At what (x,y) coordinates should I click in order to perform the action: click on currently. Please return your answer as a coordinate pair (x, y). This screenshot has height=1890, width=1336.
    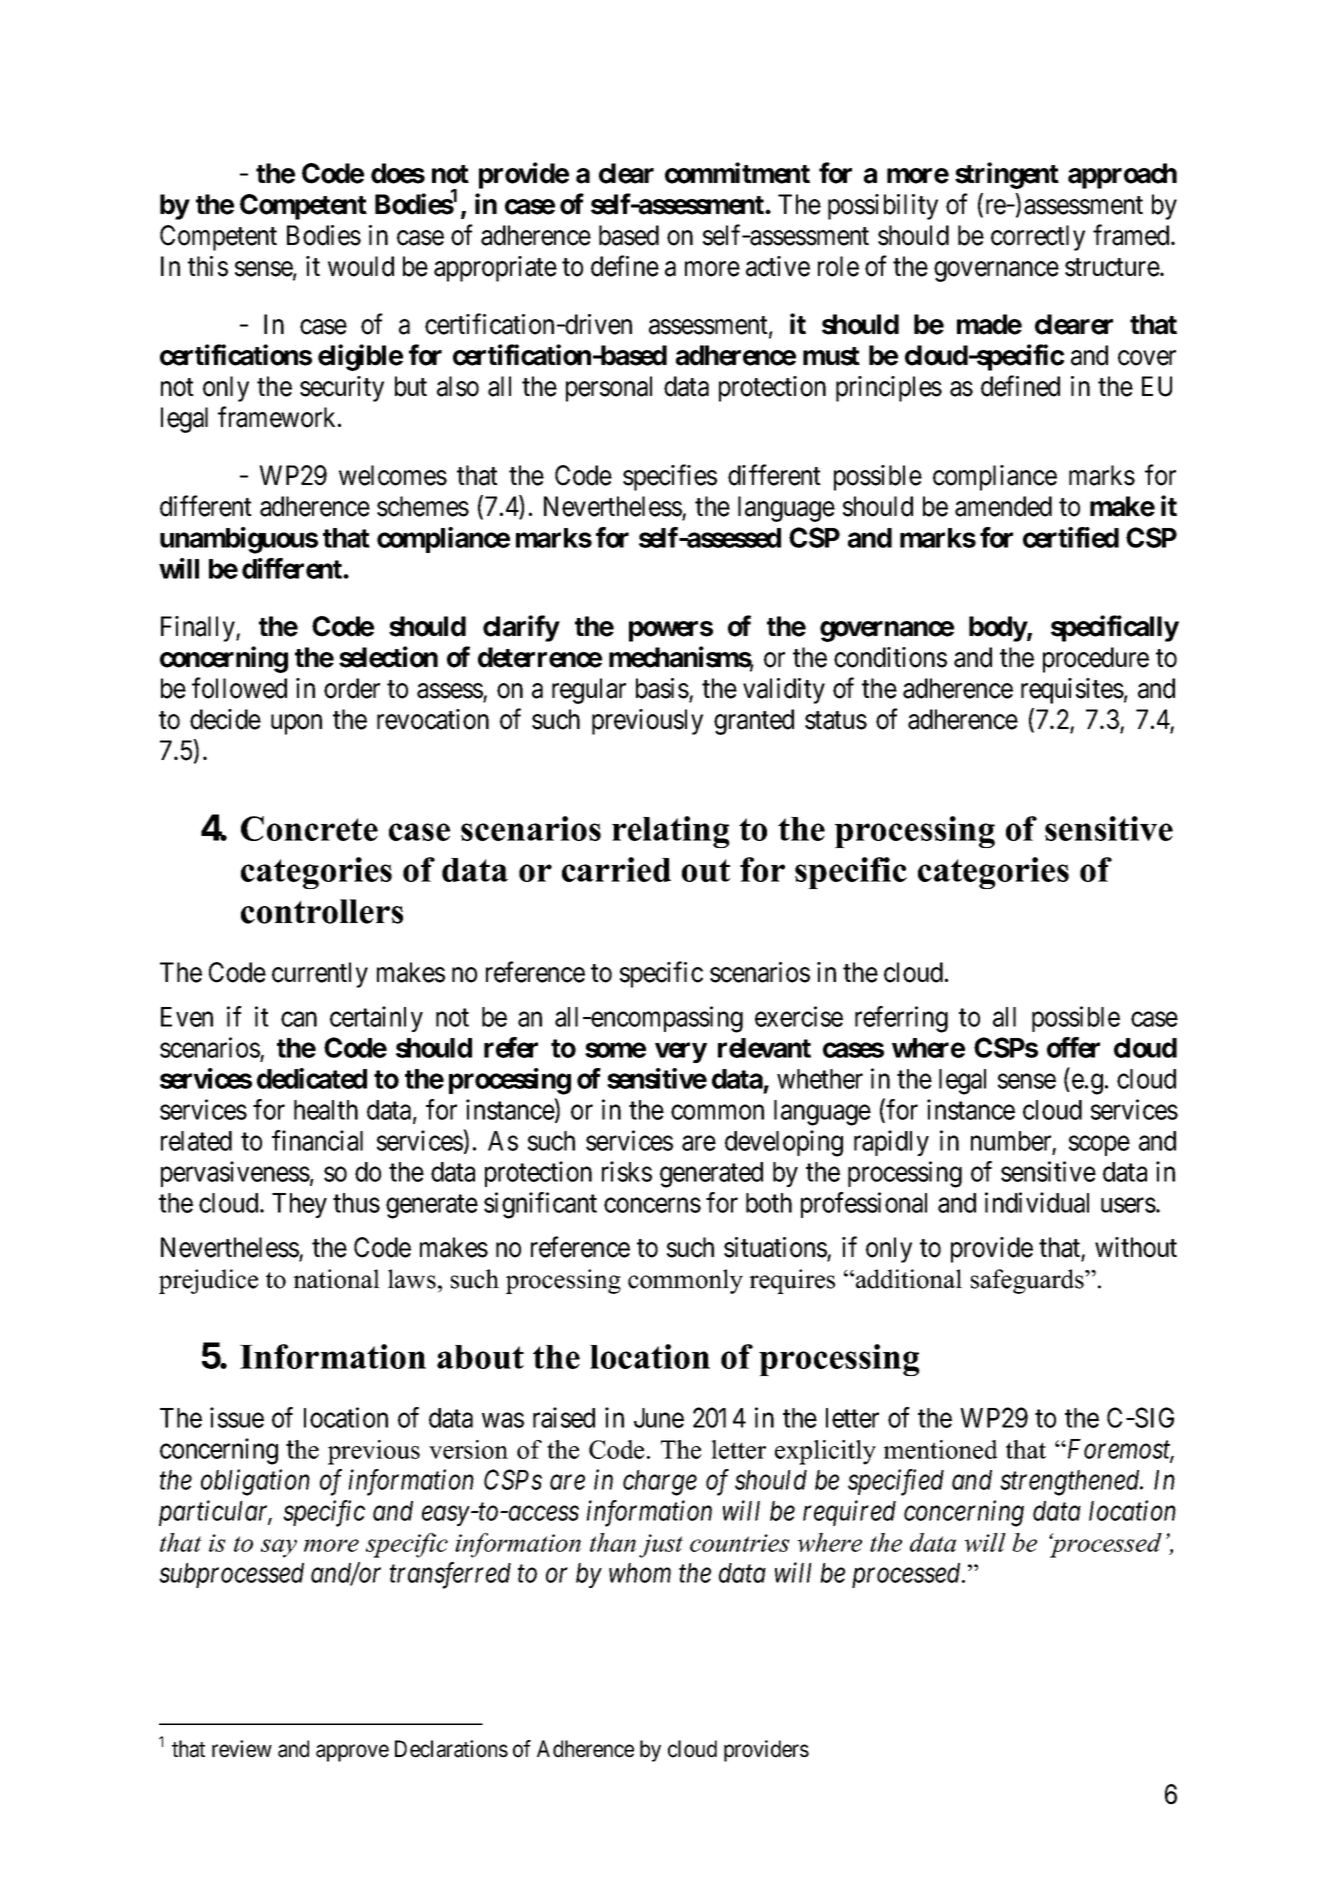
    Looking at the image, I should click on (320, 975).
